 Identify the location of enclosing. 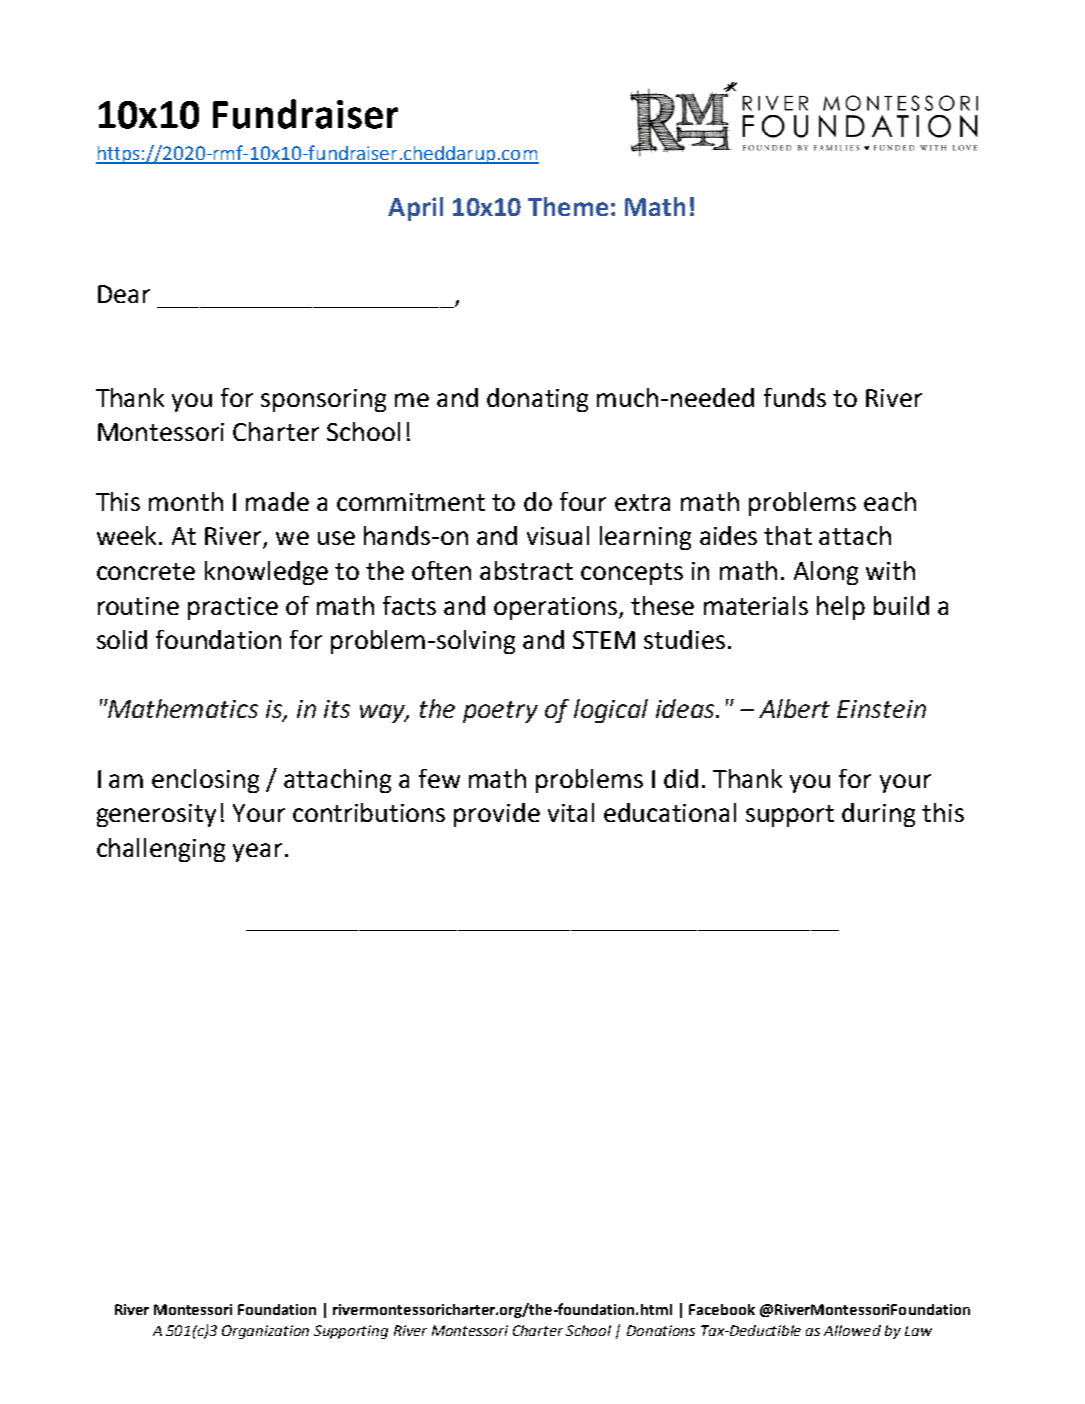
(205, 781).
